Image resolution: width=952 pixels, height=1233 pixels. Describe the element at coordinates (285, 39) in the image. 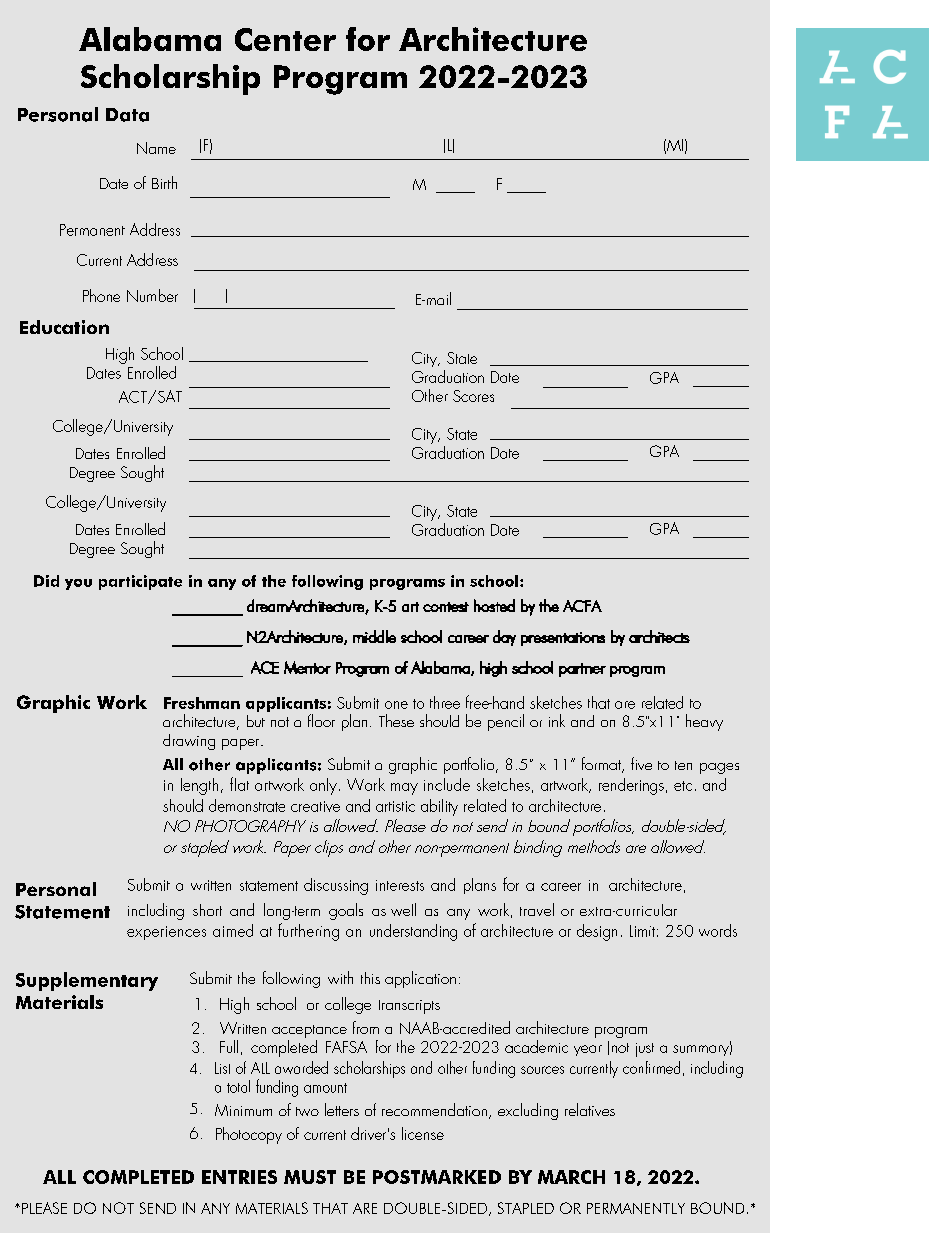

I see `Center` at that location.
